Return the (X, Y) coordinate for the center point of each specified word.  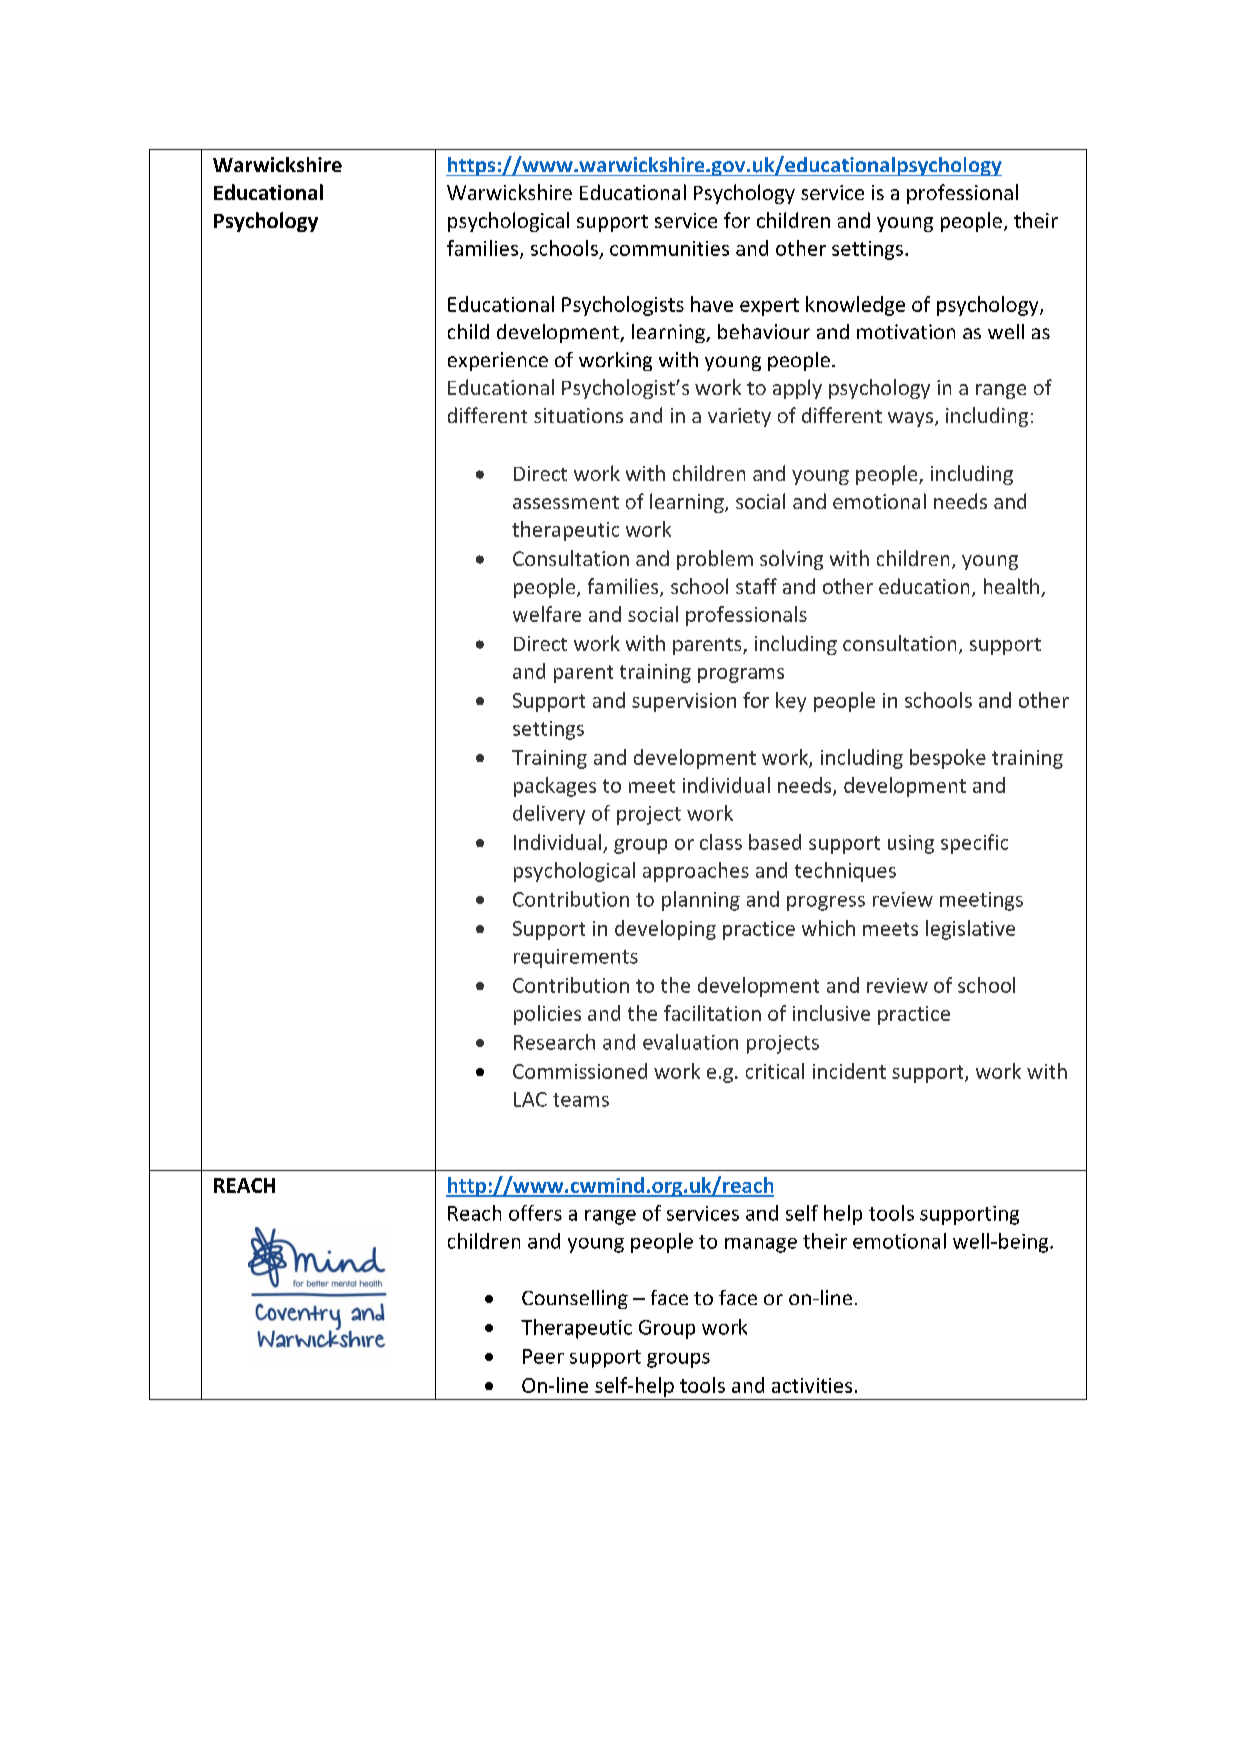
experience (498, 361)
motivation (906, 331)
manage (761, 1245)
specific (974, 844)
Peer (543, 1356)
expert (769, 307)
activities (812, 1385)
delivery (549, 815)
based (775, 842)
